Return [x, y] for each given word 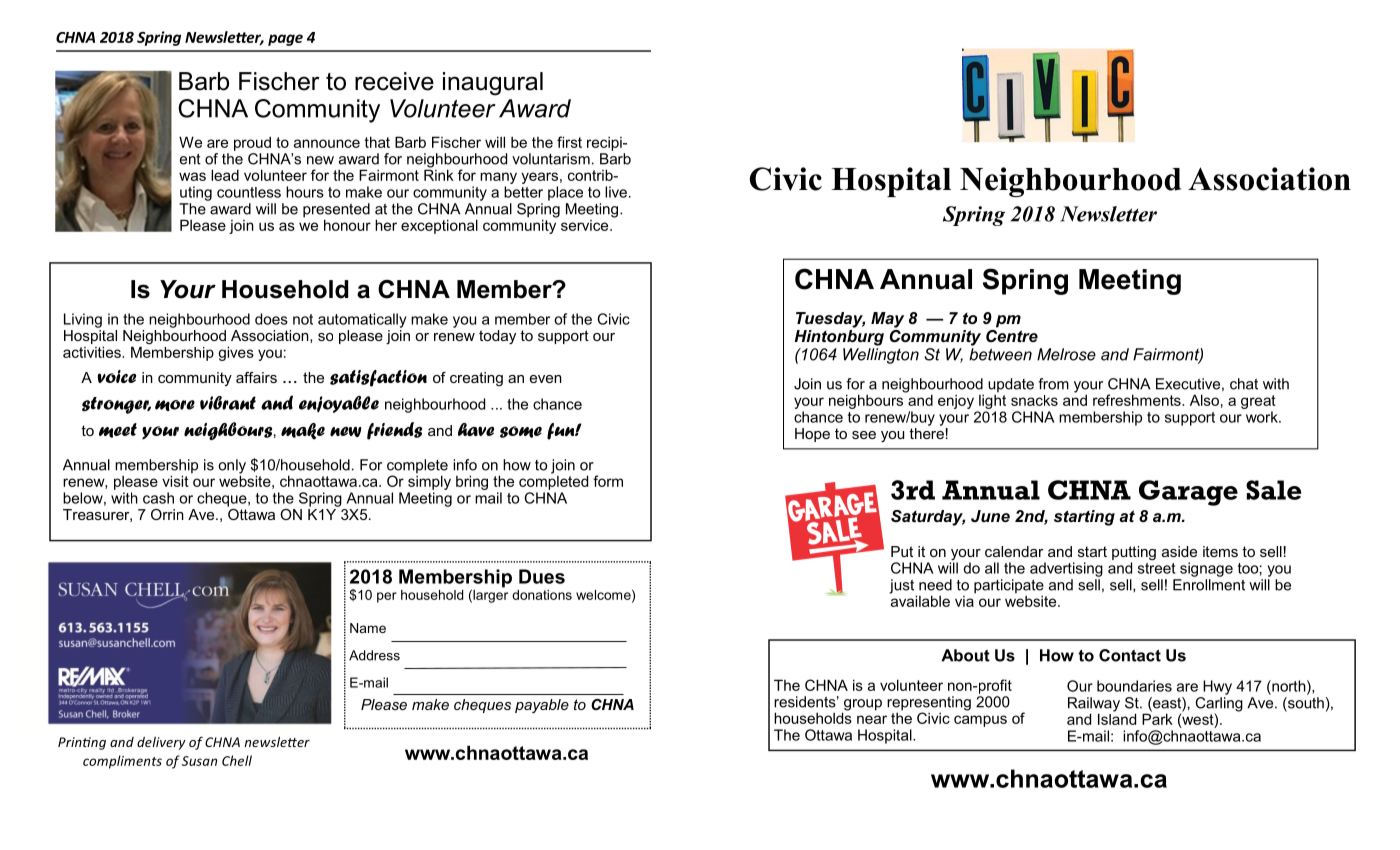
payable [542, 706]
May [887, 320]
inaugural [493, 84]
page [285, 40]
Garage [1188, 493]
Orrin [167, 514]
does [271, 319]
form [608, 481]
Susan [199, 761]
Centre [1012, 334]
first [569, 142]
